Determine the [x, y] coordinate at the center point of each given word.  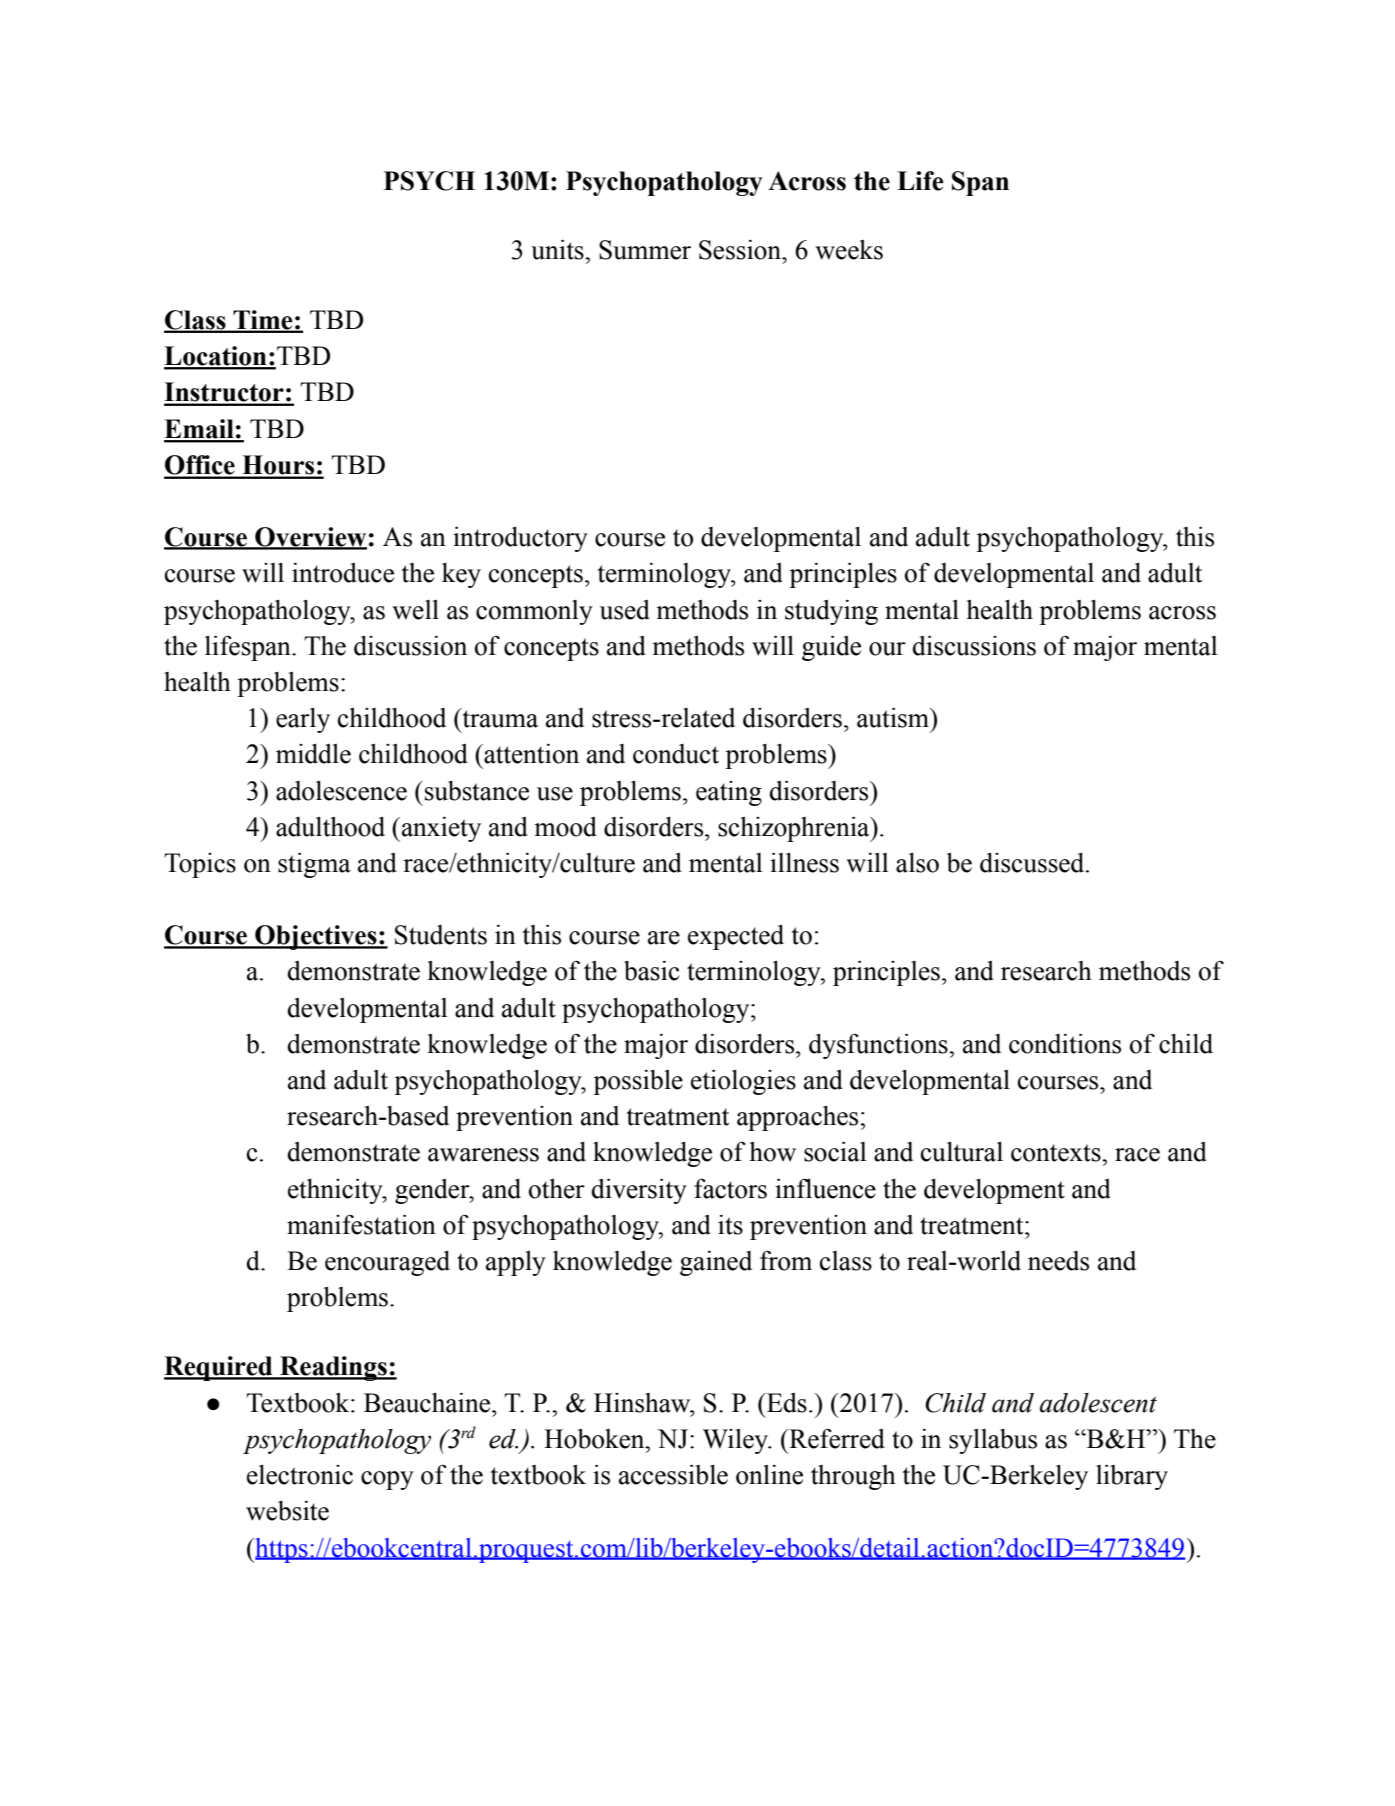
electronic [300, 1475]
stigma [314, 865]
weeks [849, 250]
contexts [1057, 1153]
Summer [645, 250]
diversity [639, 1191]
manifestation [361, 1225]
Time [263, 321]
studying [831, 612]
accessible [673, 1475]
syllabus [993, 1441]
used [625, 610]
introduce [343, 573]
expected [736, 937]
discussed [1033, 863]
